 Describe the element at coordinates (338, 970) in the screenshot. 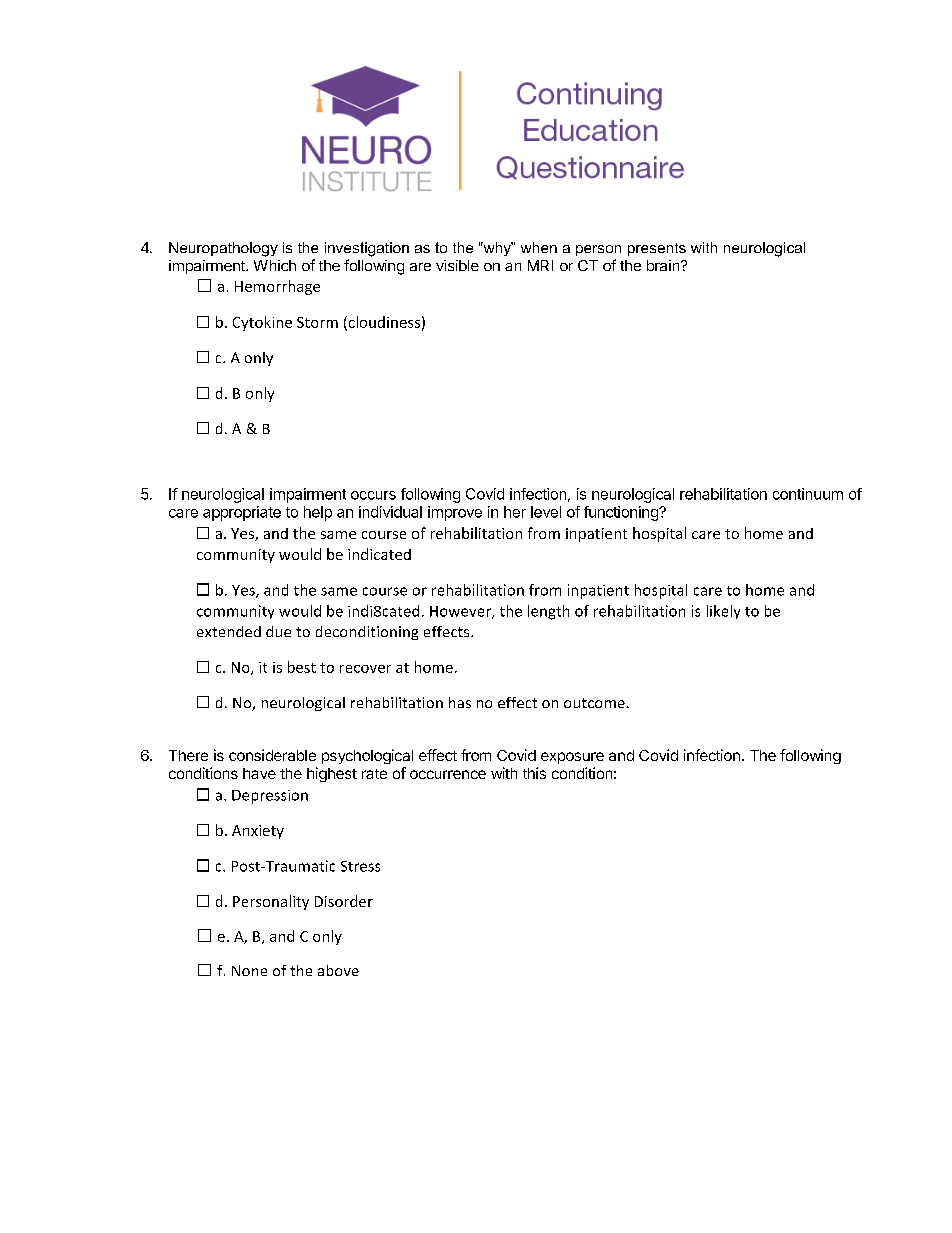

I see `above` at that location.
